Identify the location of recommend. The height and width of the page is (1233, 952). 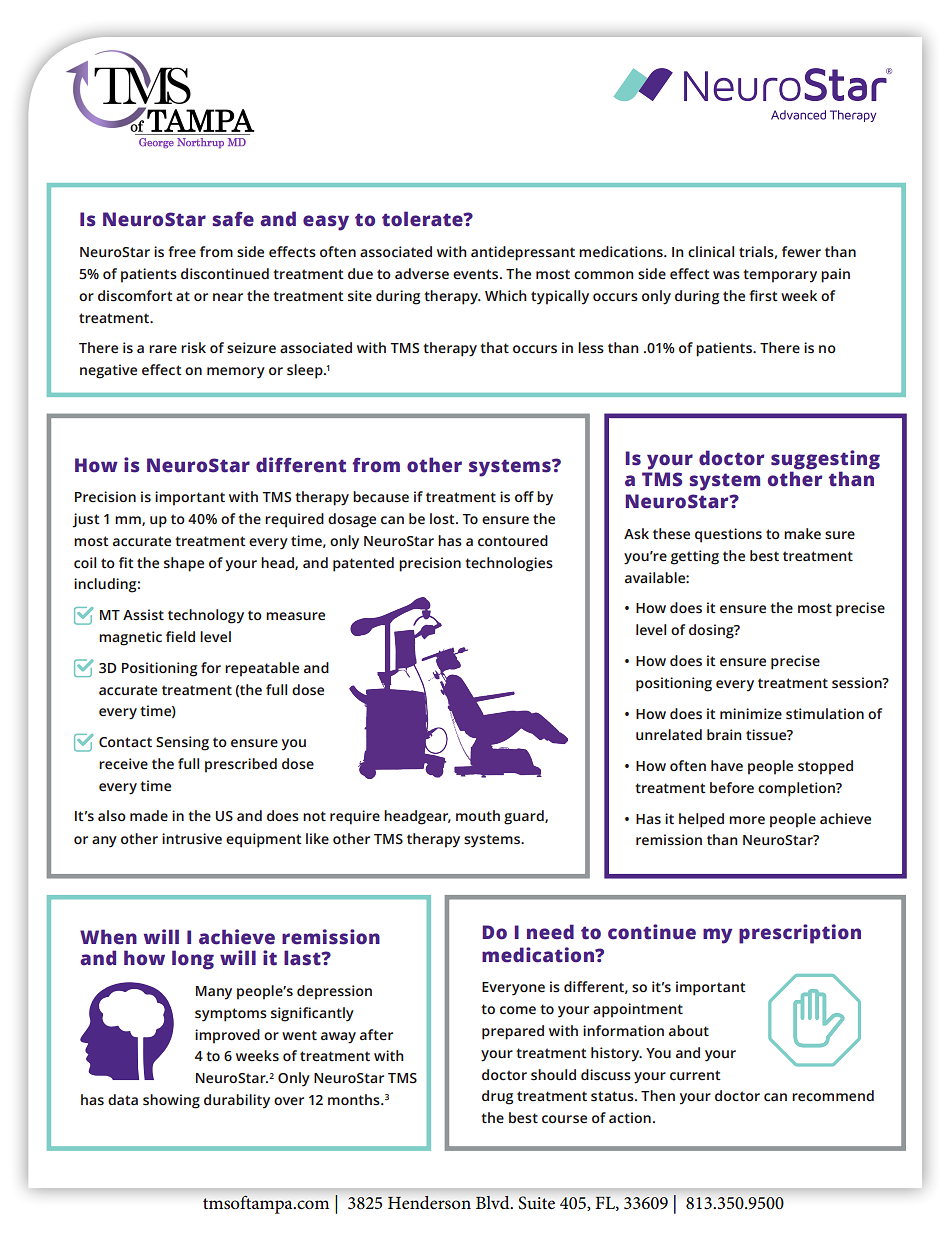
(833, 1096).
